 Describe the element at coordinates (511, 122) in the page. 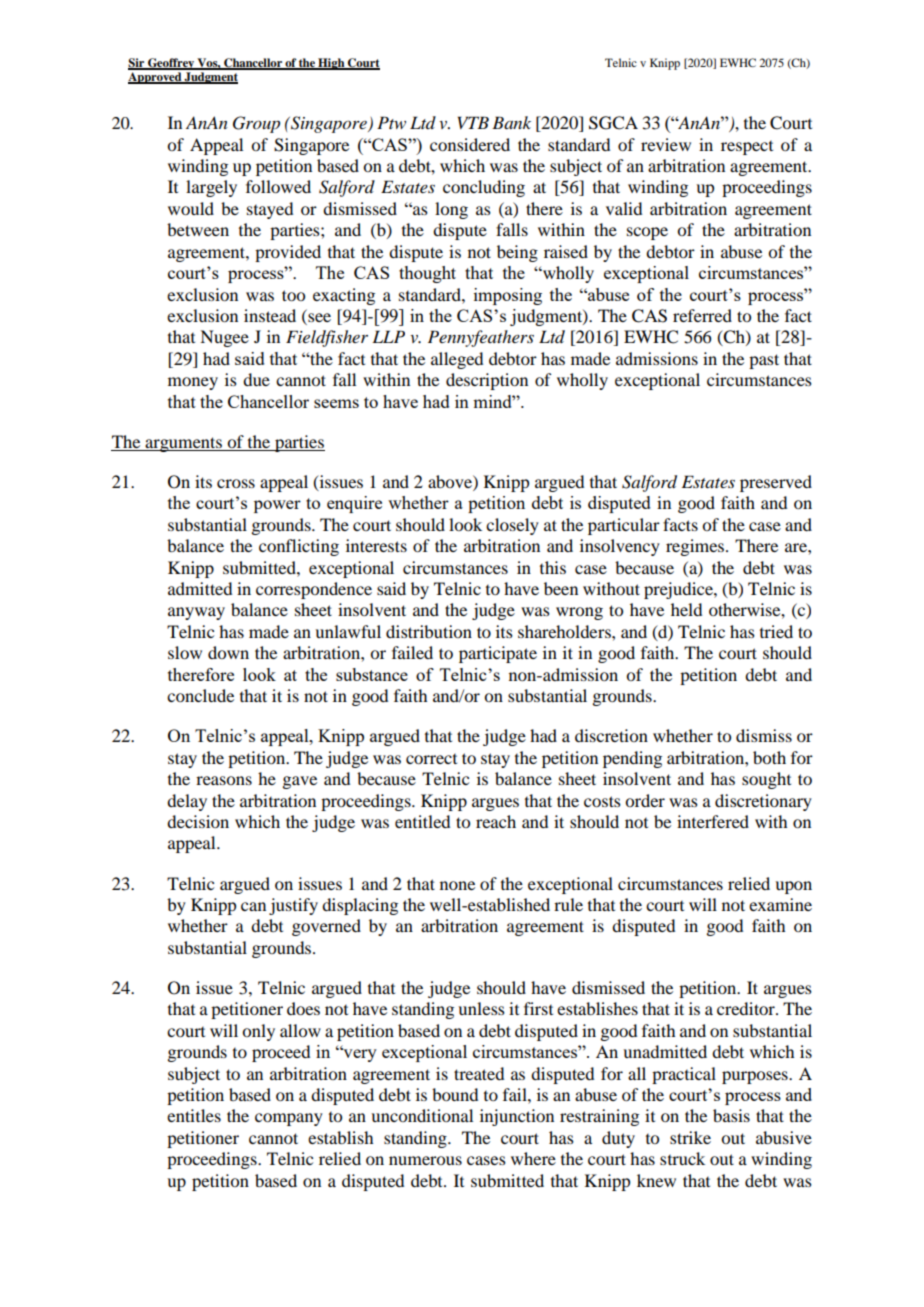

I see `Bank` at that location.
